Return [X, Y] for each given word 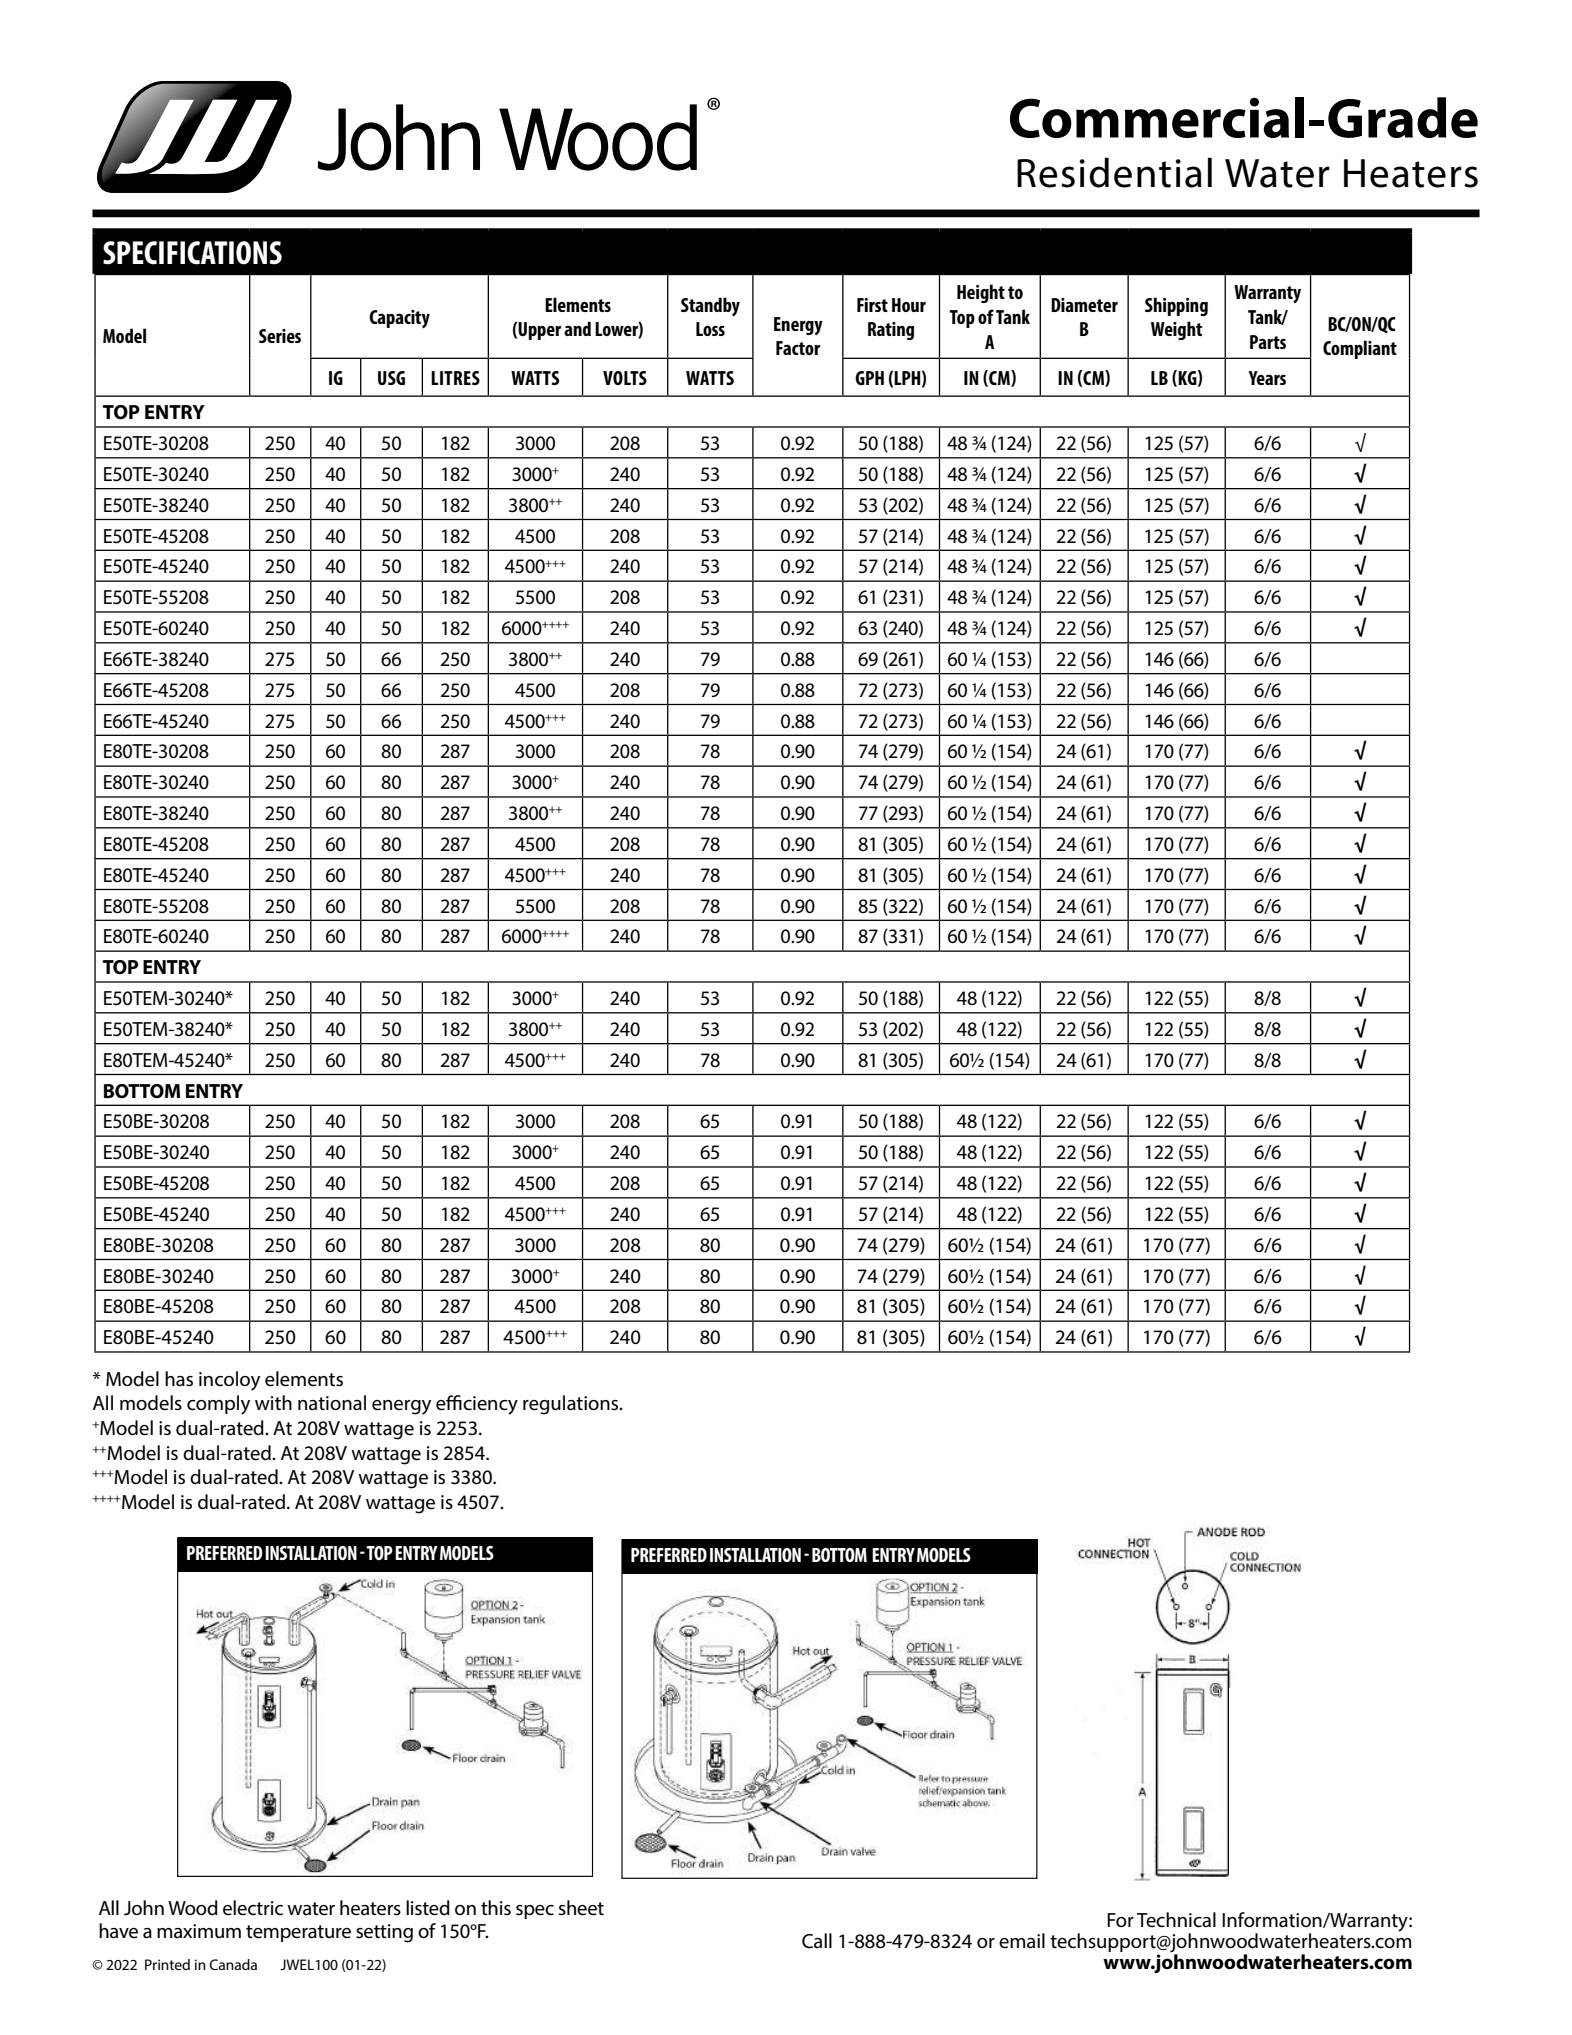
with [273, 1402]
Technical [1176, 1920]
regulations [572, 1405]
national [332, 1403]
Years [1267, 378]
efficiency [477, 1405]
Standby [710, 307]
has [179, 1379]
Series [280, 336]
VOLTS [625, 378]
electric [253, 1908]
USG [391, 378]
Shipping [1176, 306]
